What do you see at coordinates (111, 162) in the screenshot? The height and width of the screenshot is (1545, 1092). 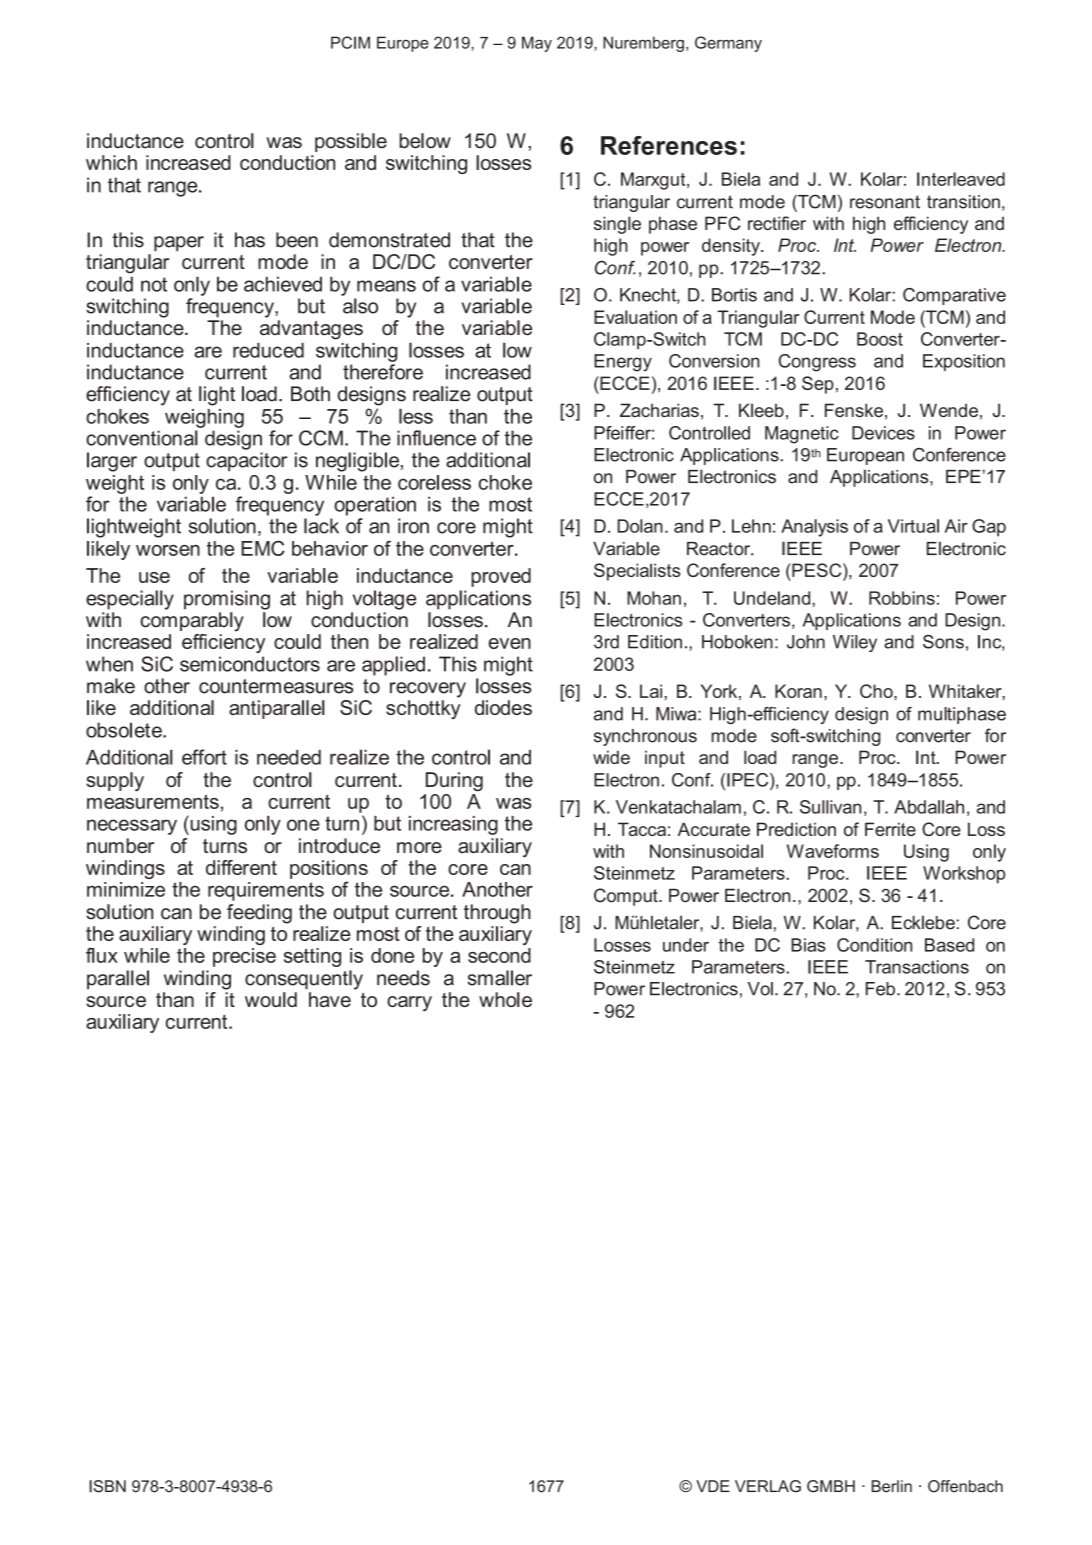 I see `which` at bounding box center [111, 162].
